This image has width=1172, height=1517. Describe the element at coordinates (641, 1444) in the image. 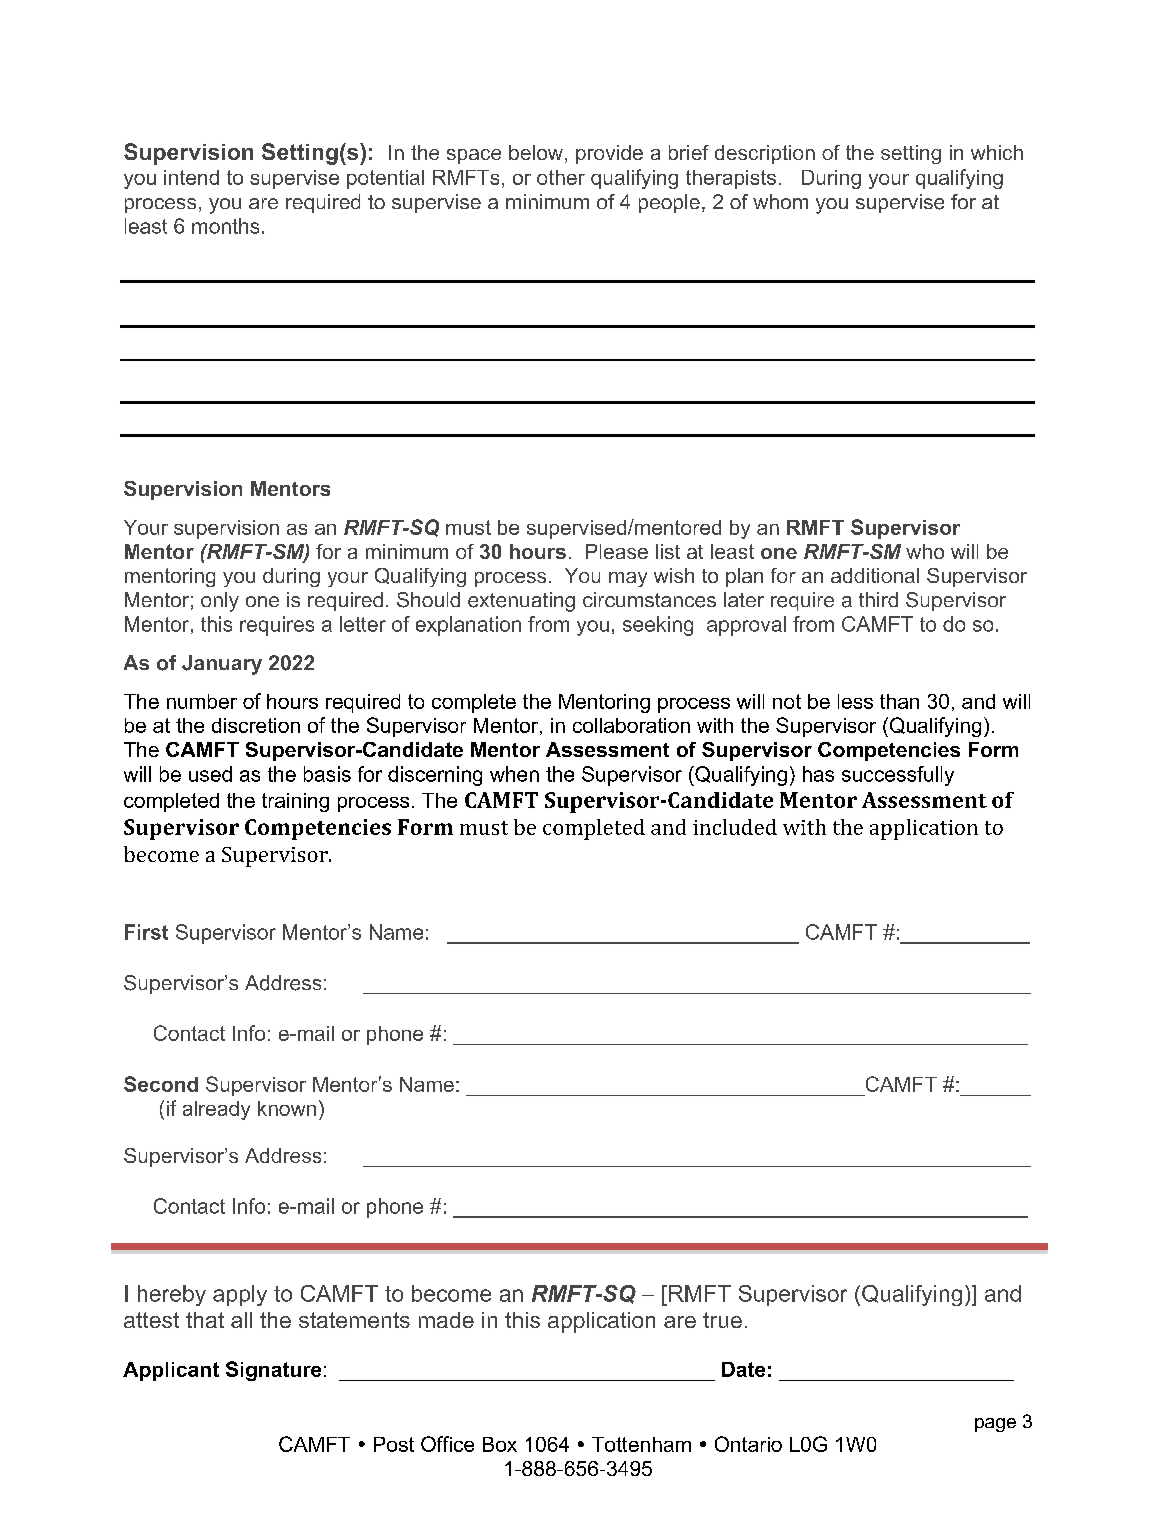

I see `Tottenham` at that location.
